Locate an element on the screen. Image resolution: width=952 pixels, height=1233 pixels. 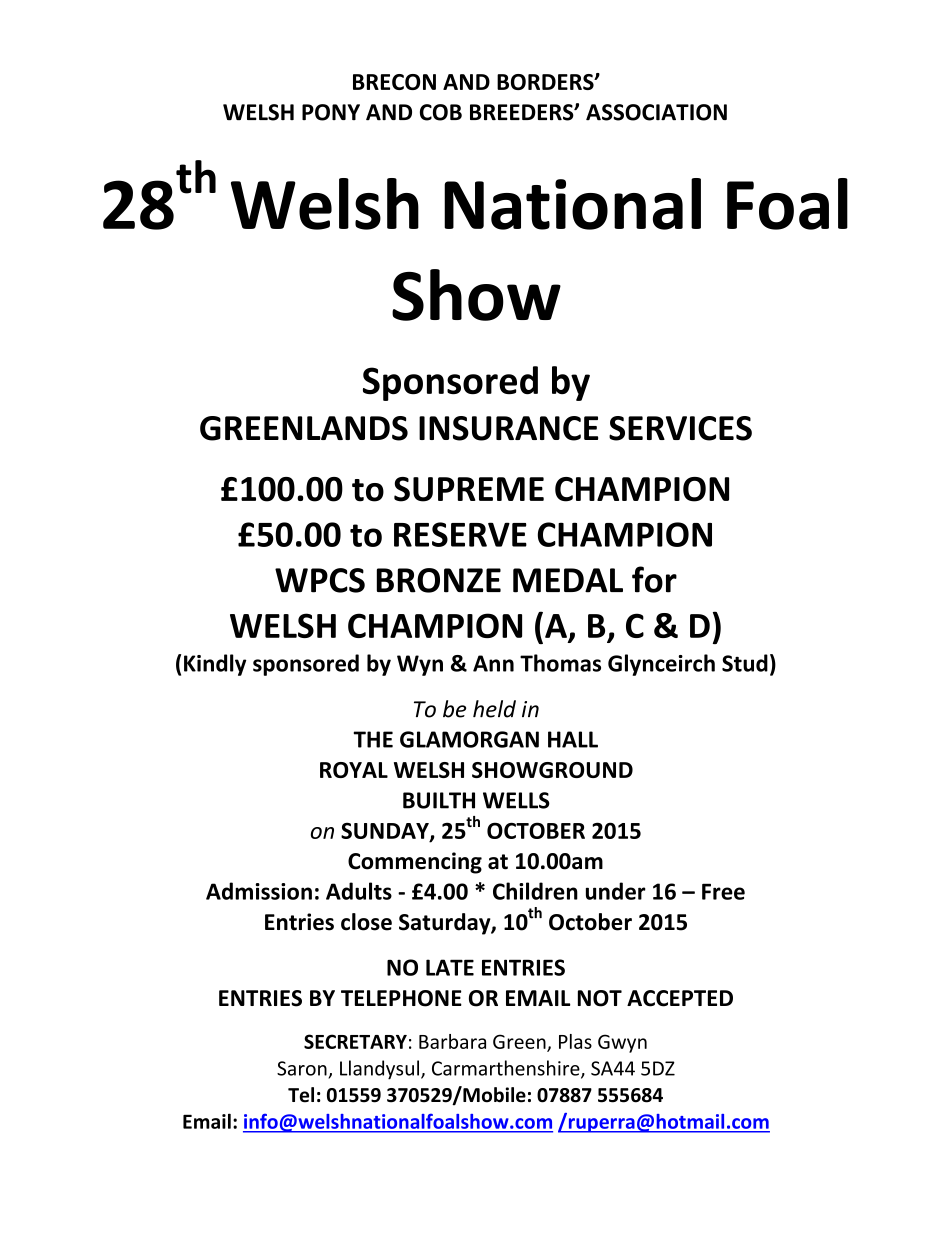
PONY is located at coordinates (331, 112).
